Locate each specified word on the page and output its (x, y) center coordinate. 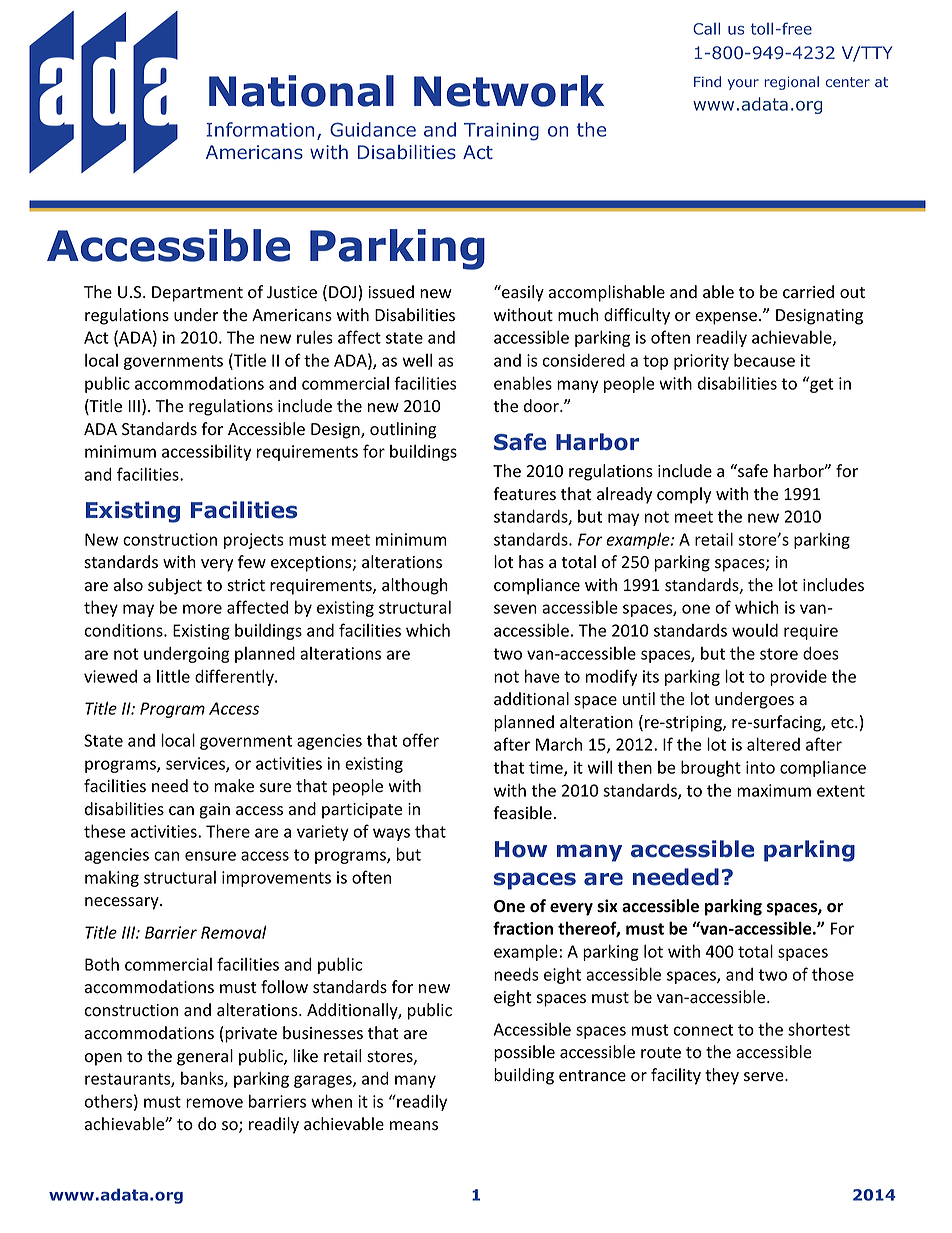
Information (260, 129)
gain (214, 811)
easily (522, 293)
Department (197, 294)
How (521, 849)
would (755, 630)
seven (515, 609)
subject (175, 586)
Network (509, 91)
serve (765, 1077)
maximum (774, 790)
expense (726, 318)
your (743, 84)
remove (214, 1103)
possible (524, 1053)
